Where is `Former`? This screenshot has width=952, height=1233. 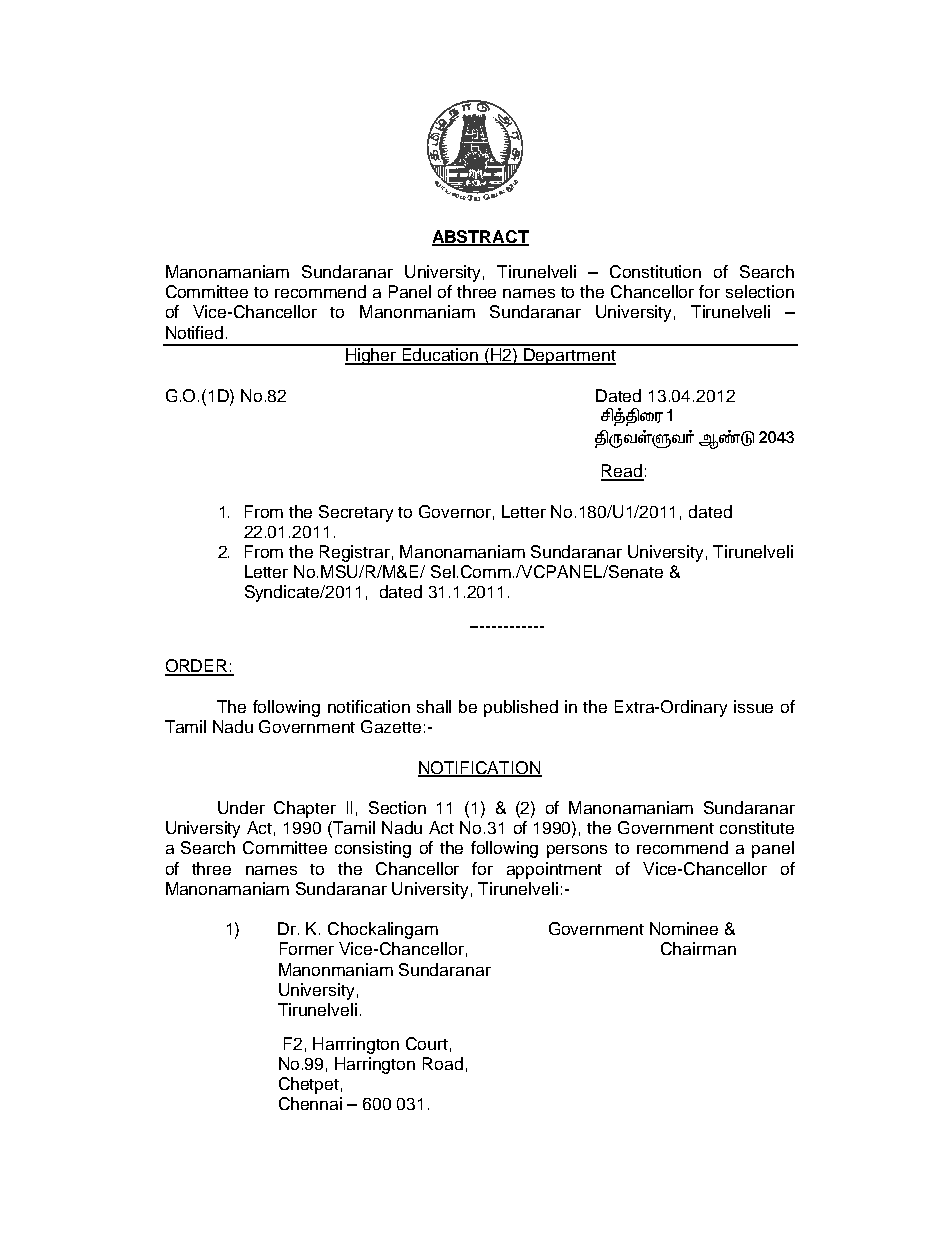
Former is located at coordinates (307, 948).
